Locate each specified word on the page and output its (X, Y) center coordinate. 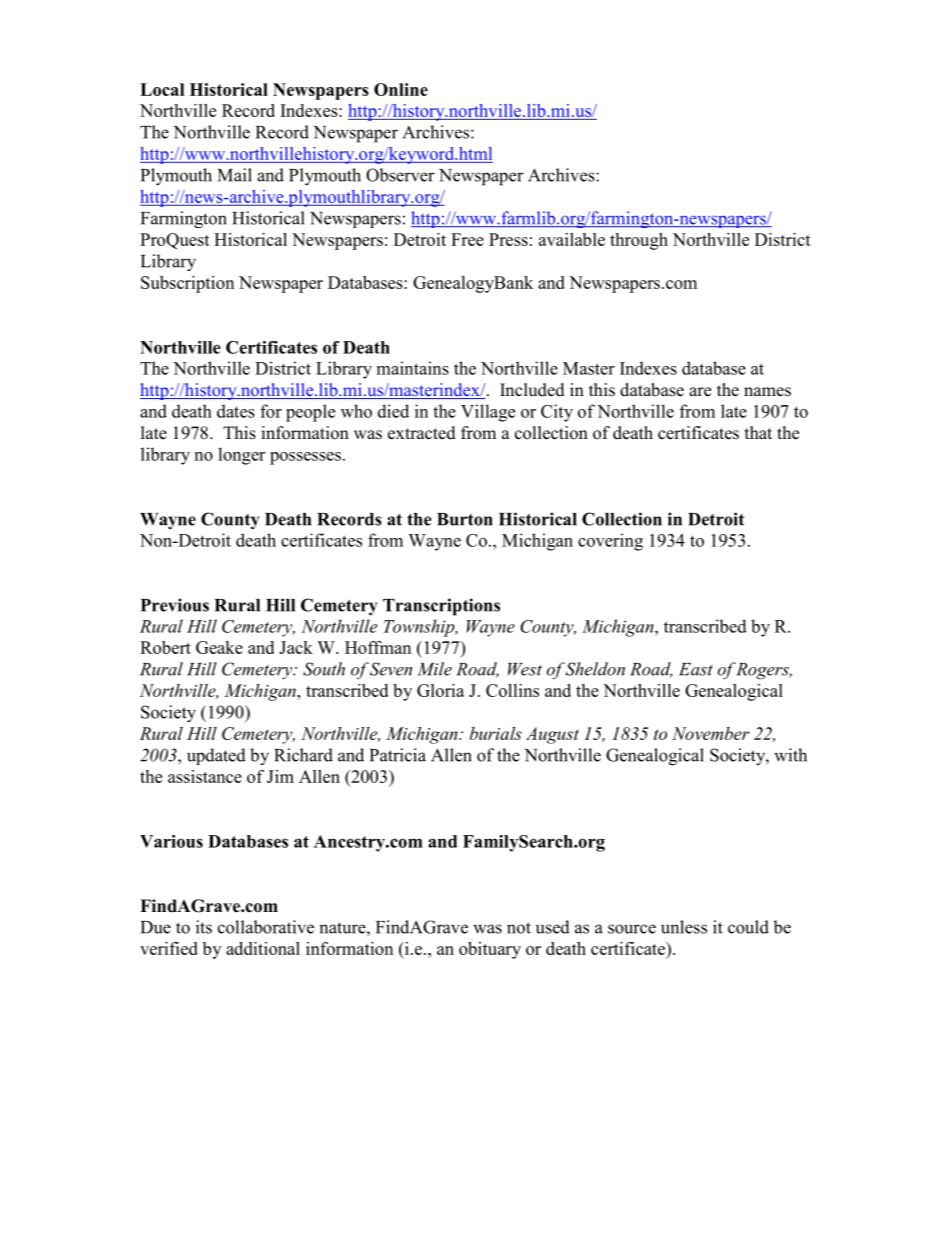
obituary (490, 950)
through (639, 241)
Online (401, 89)
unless (684, 927)
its (204, 927)
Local (162, 89)
